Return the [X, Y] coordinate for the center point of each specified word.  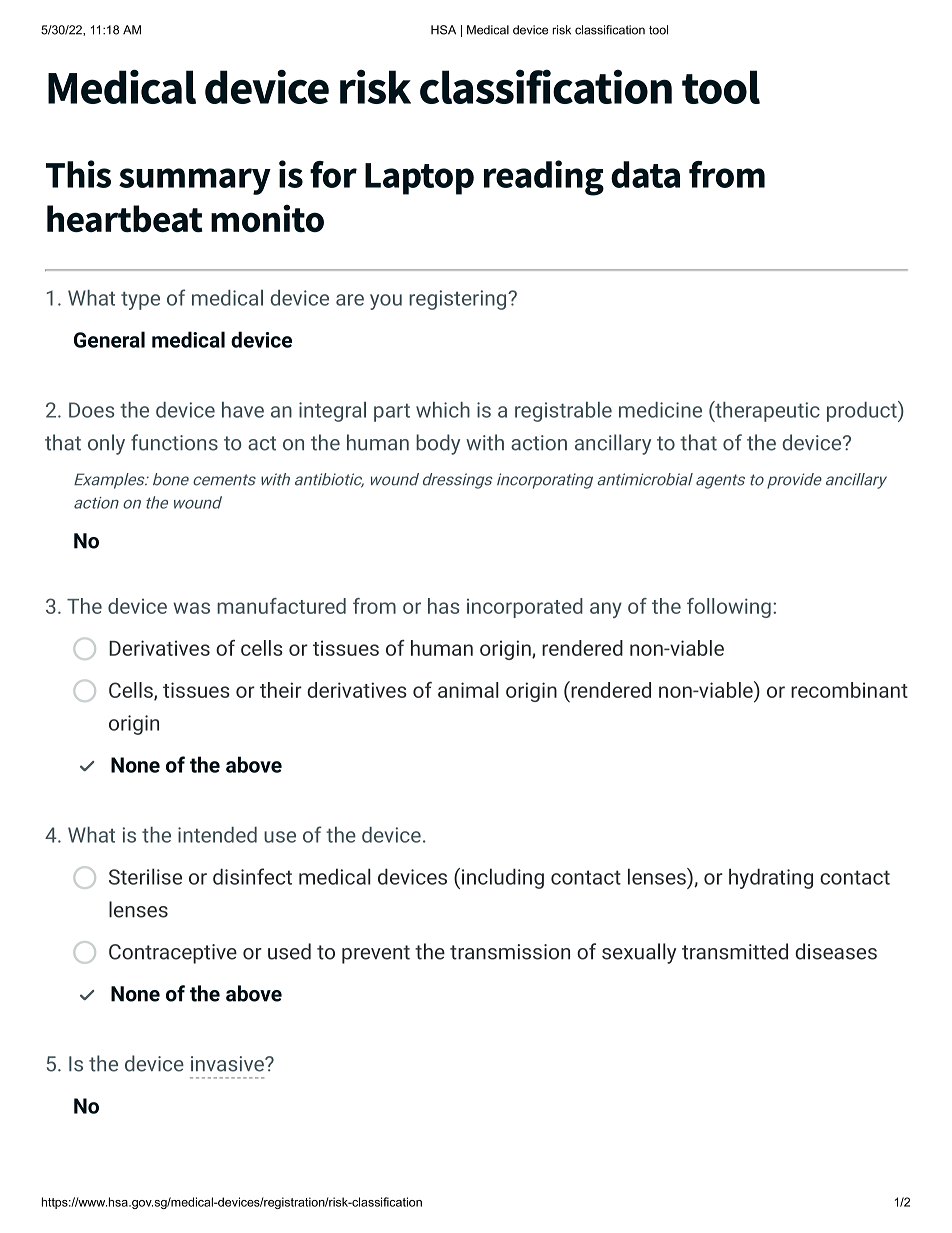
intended [217, 835]
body [438, 444]
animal [468, 690]
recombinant [849, 690]
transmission [510, 952]
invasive [228, 1064]
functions [174, 442]
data [645, 174]
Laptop [419, 179]
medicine [660, 410]
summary [195, 181]
